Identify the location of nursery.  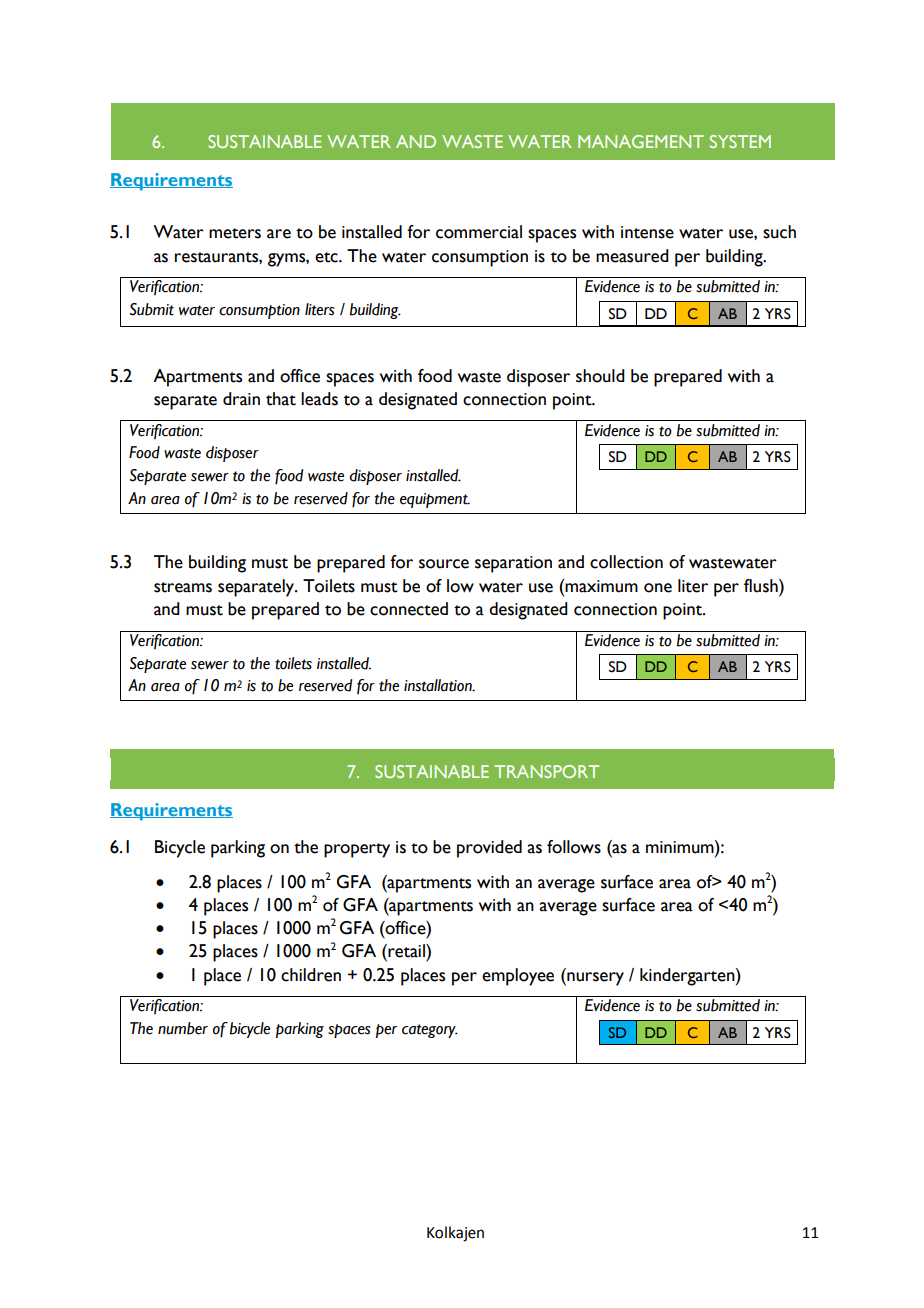
(594, 979).
